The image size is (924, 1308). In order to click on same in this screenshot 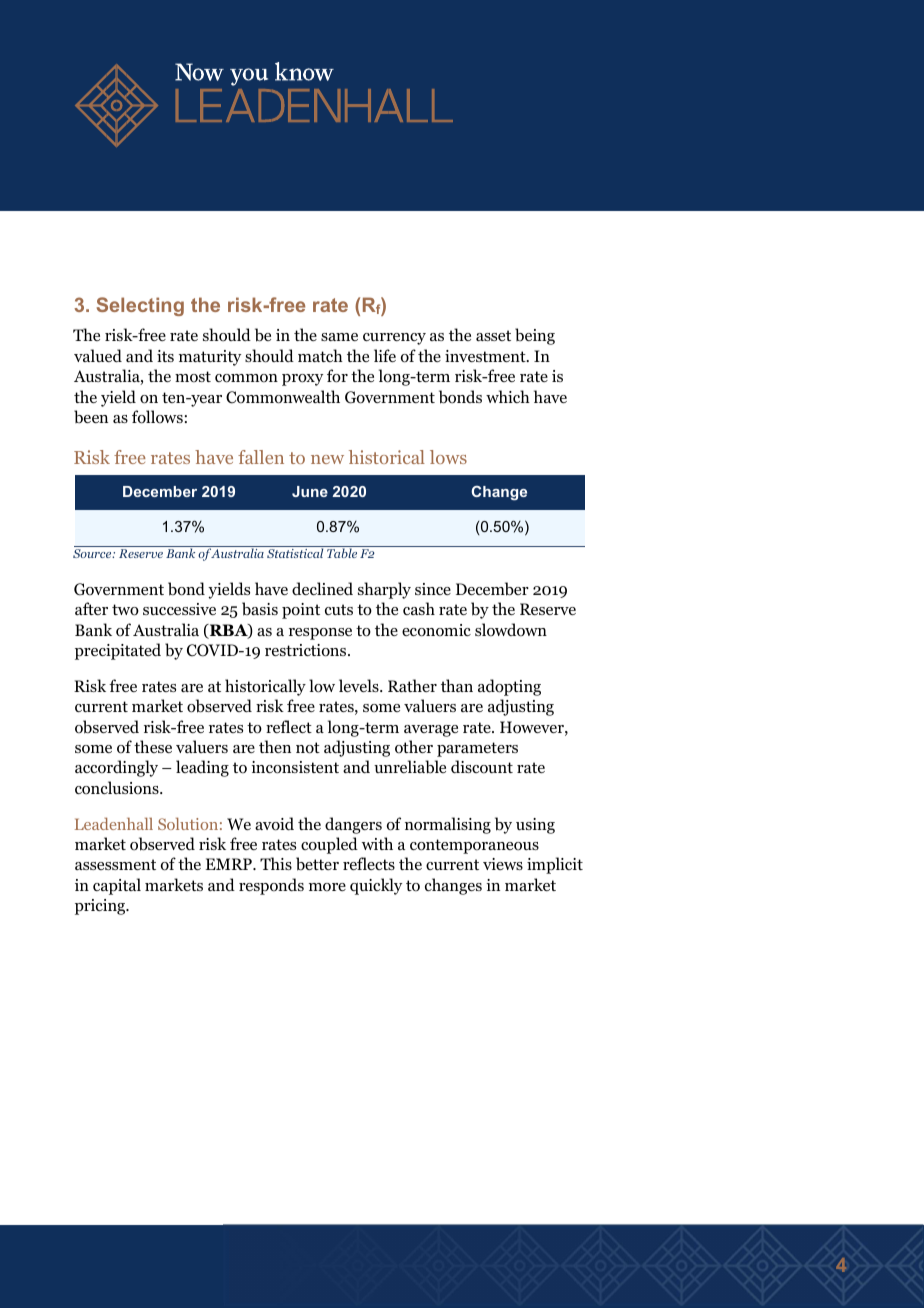, I will do `click(339, 337)`.
